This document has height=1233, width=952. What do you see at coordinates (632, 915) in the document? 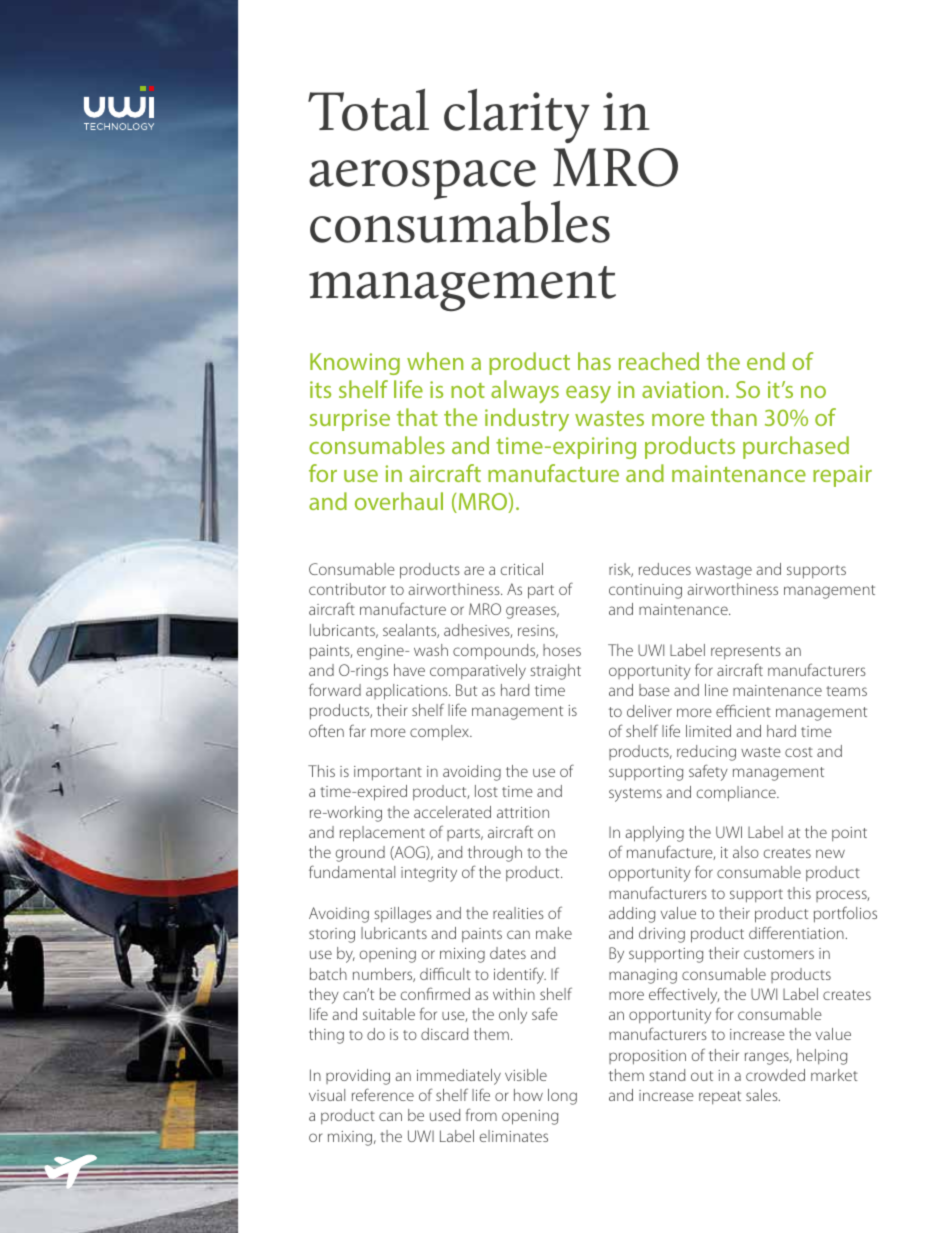
I see `adding` at bounding box center [632, 915].
